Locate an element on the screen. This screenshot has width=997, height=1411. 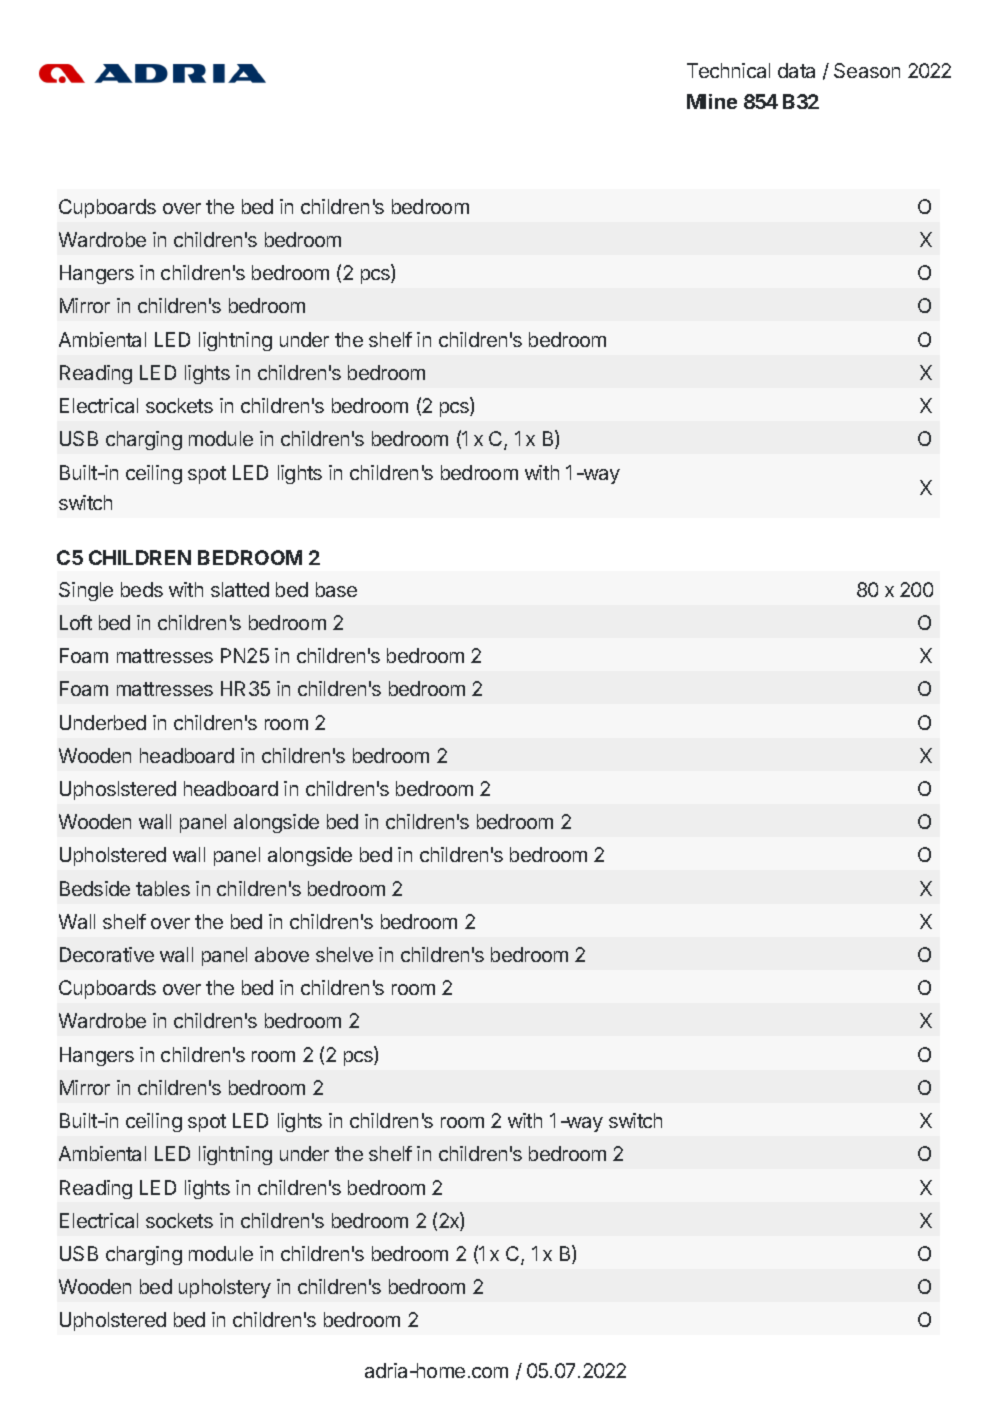
Decorative is located at coordinates (107, 954).
